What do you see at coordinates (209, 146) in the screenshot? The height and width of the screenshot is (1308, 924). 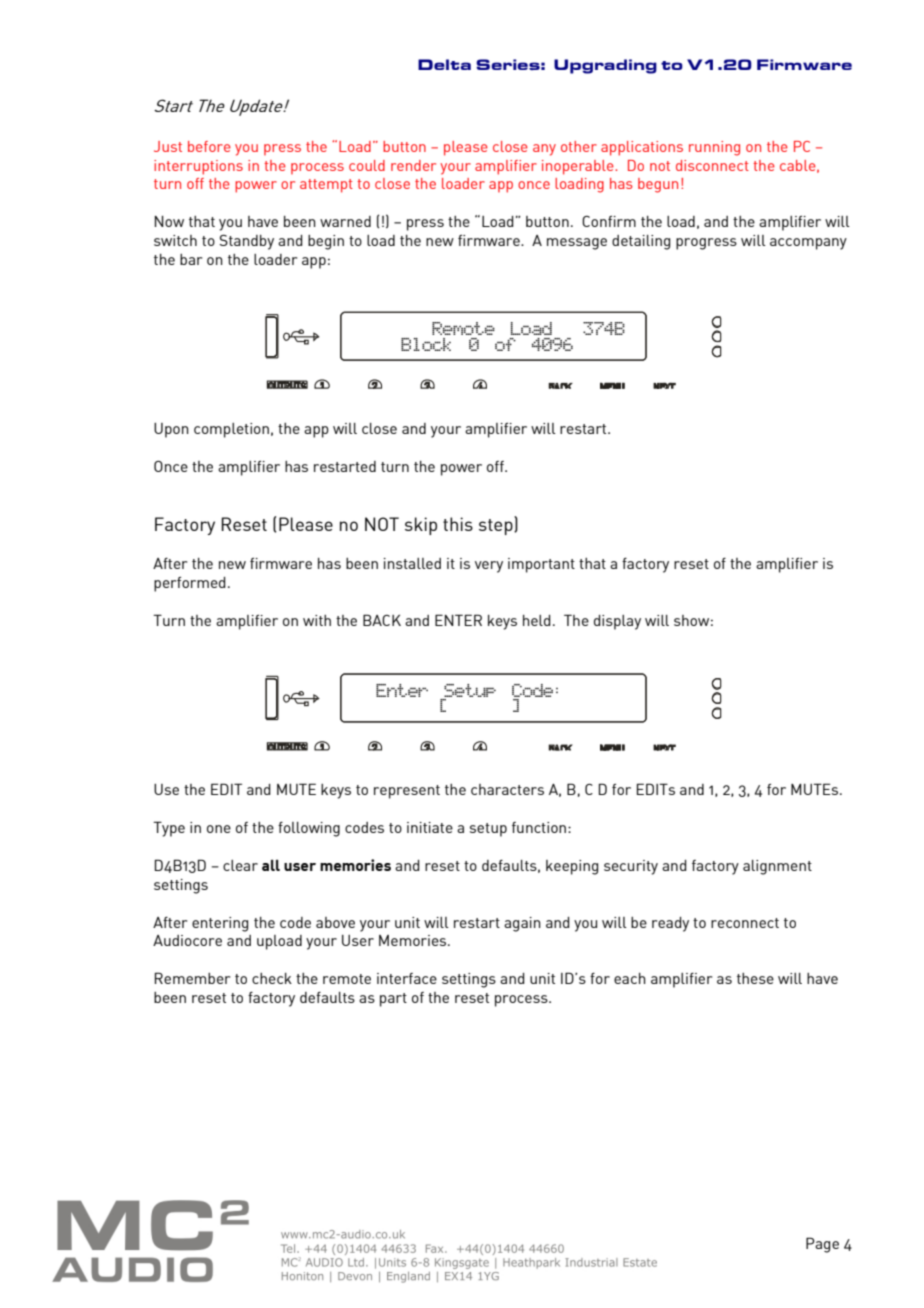 I see `before` at bounding box center [209, 146].
